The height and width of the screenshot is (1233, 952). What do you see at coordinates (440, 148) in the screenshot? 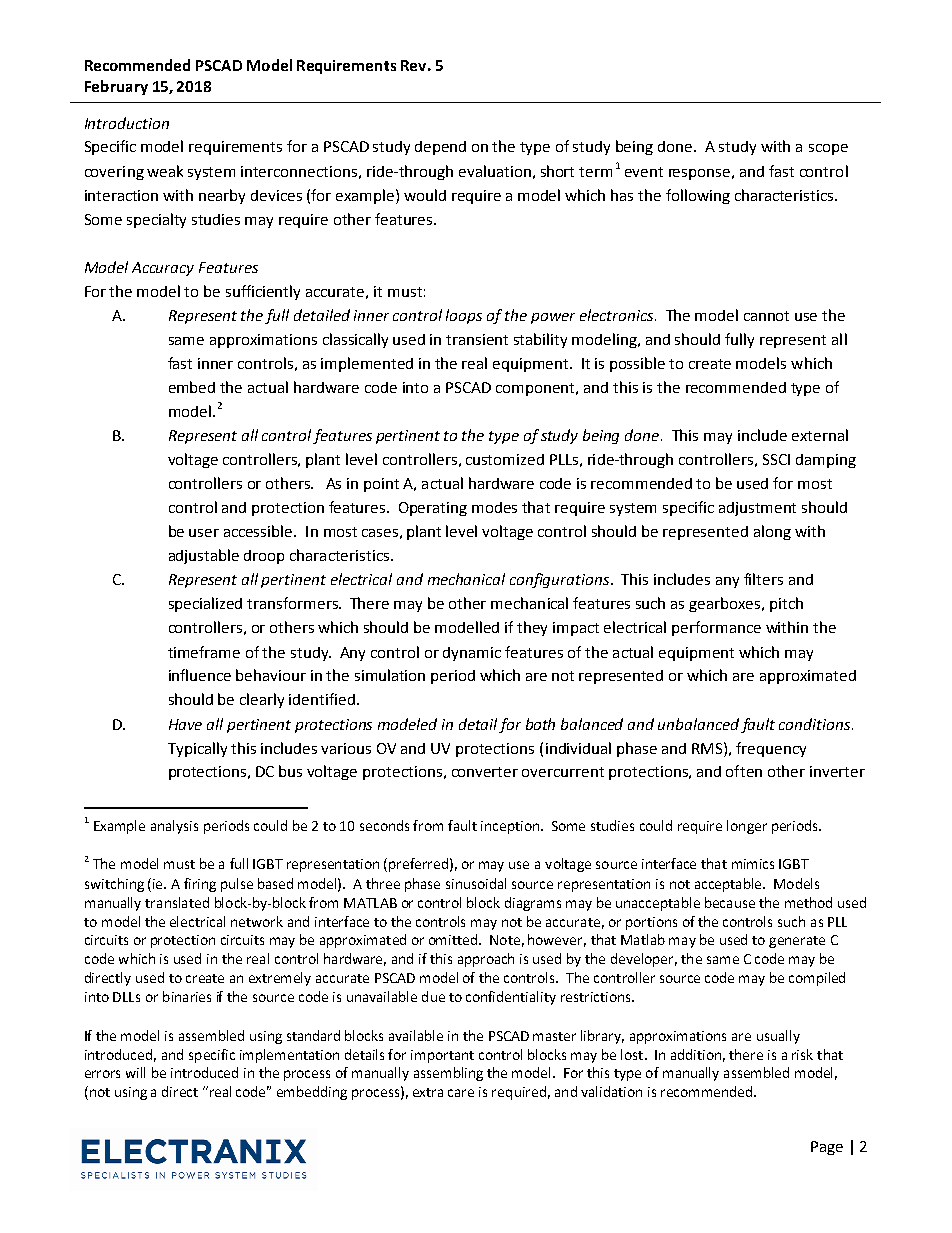
I see `depend` at bounding box center [440, 148].
